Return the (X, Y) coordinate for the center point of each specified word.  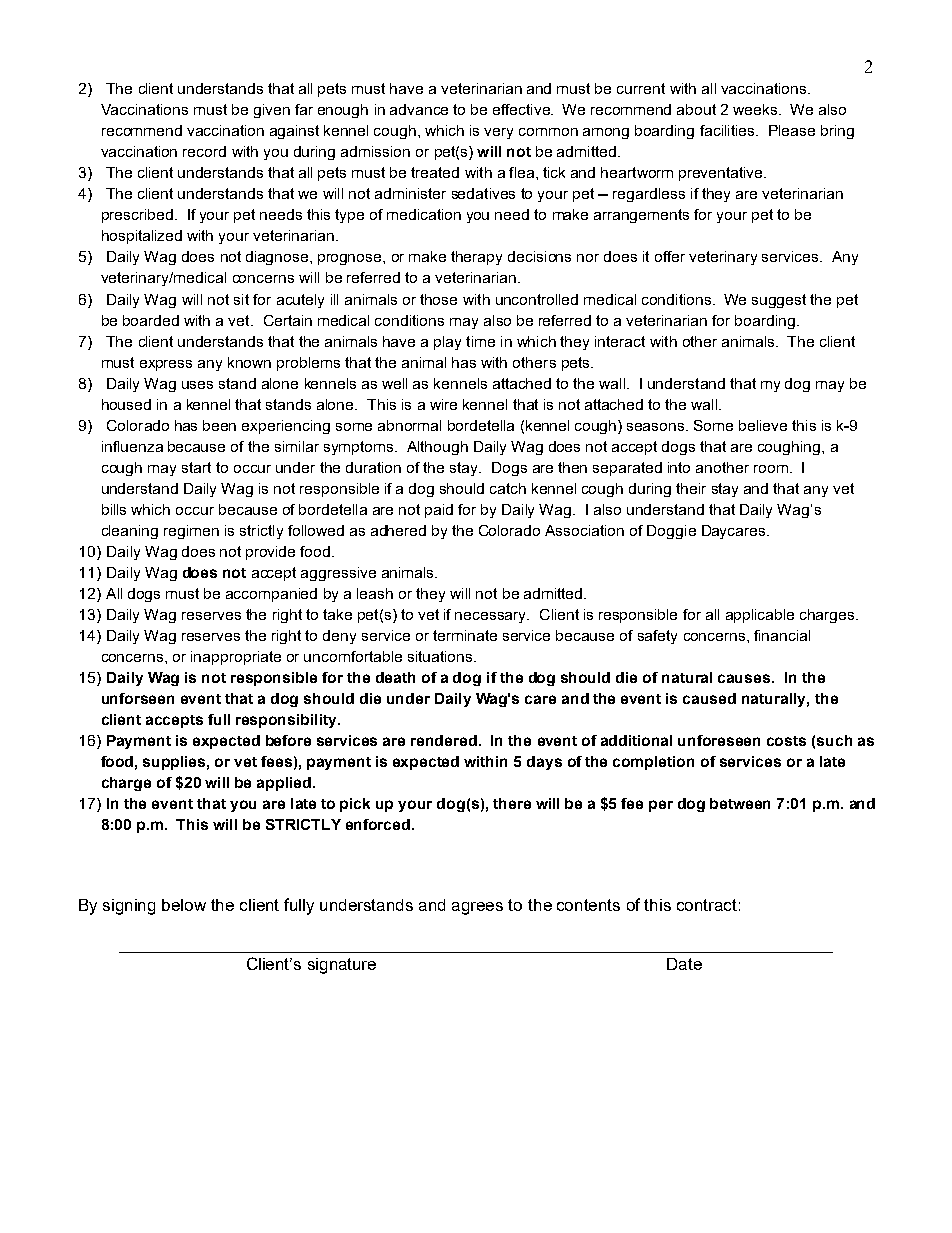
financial (782, 635)
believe (763, 425)
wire (443, 404)
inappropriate (236, 658)
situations (441, 656)
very (498, 133)
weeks (756, 109)
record (204, 151)
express (166, 365)
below (184, 905)
